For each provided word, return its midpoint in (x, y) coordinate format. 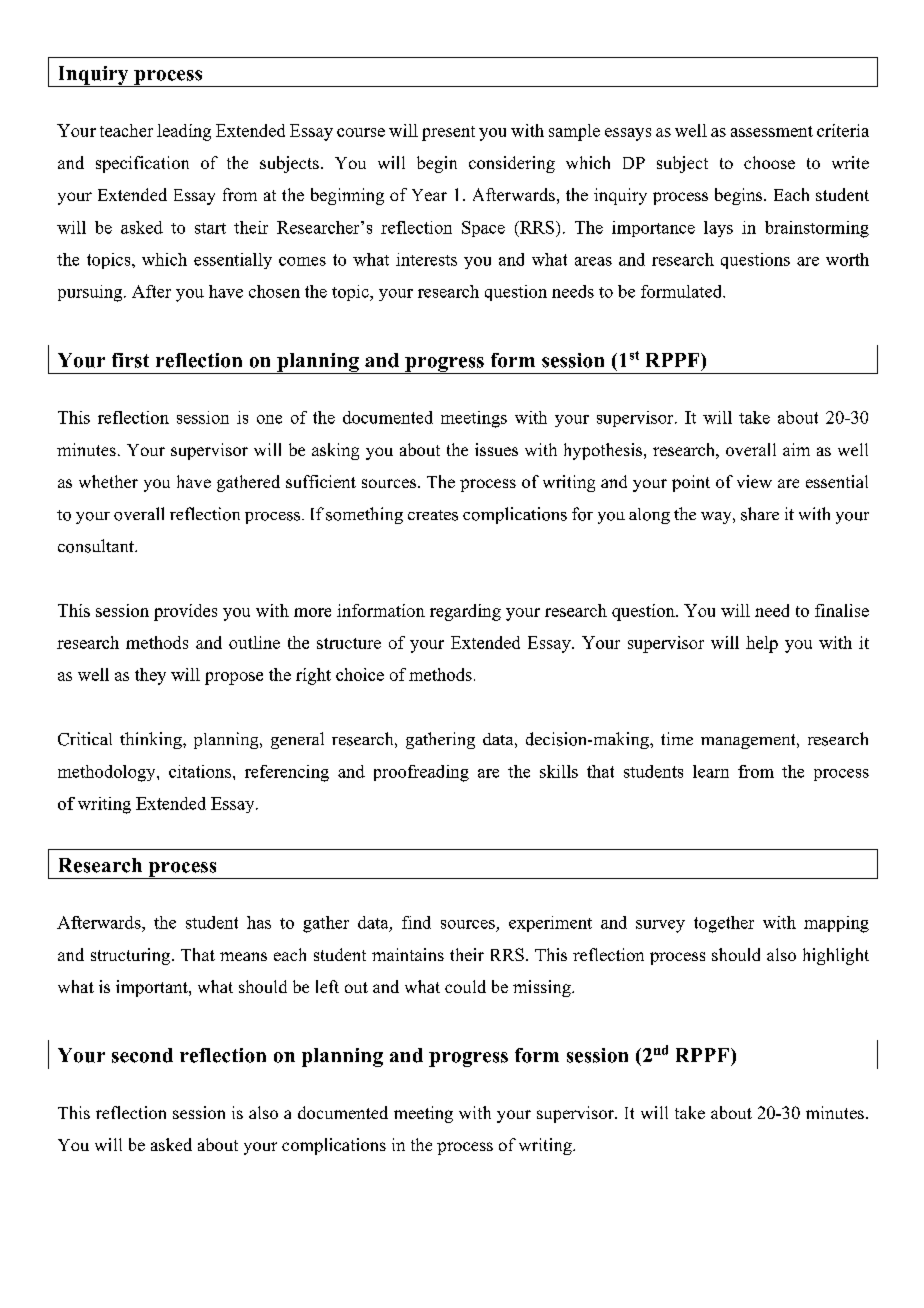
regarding (465, 612)
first (130, 360)
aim (796, 449)
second (142, 1055)
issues (496, 449)
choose (769, 162)
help (762, 644)
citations (200, 771)
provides (185, 612)
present (448, 133)
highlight (836, 956)
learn (711, 771)
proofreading (421, 773)
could (465, 986)
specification (142, 164)
